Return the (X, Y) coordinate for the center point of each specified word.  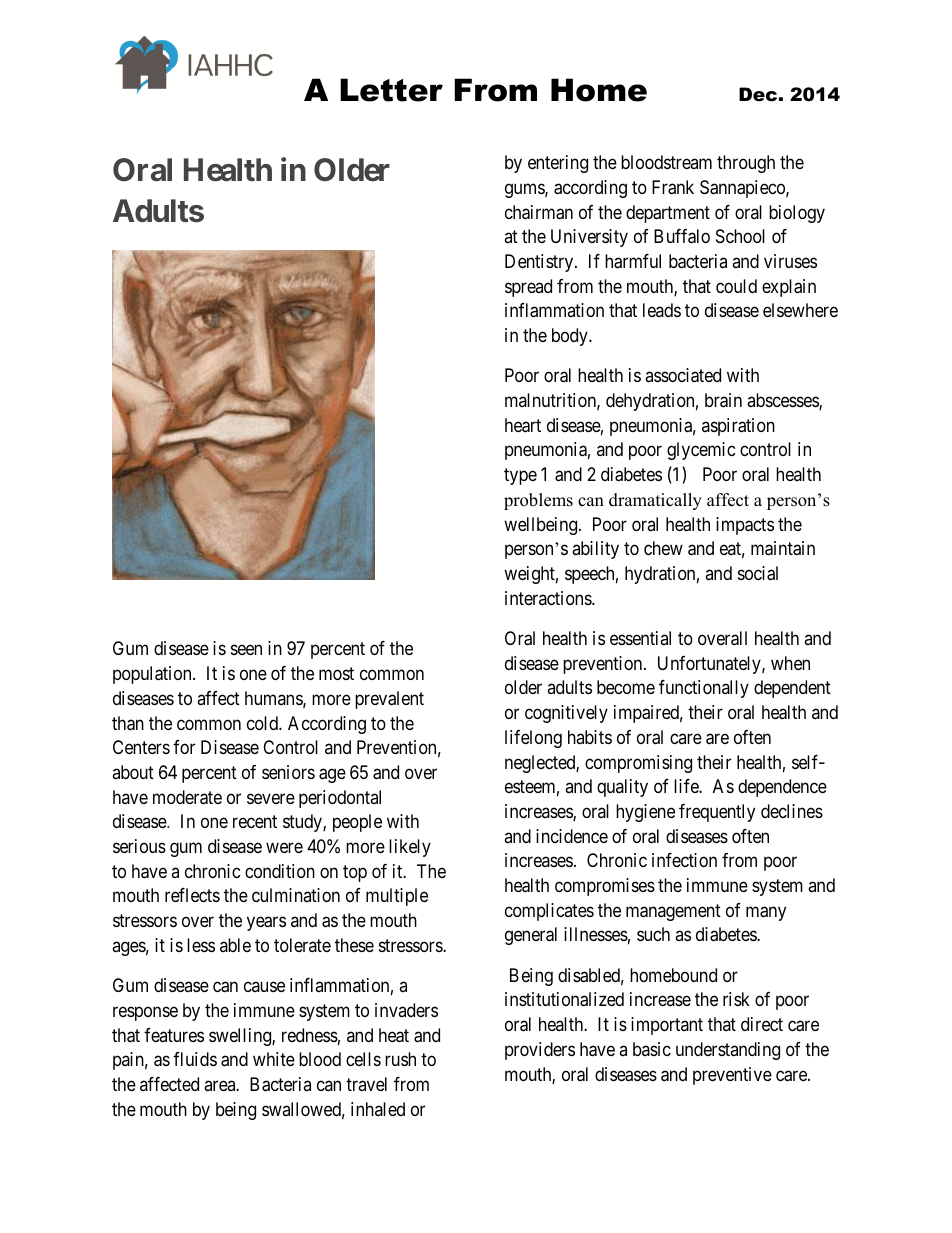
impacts (745, 526)
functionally (704, 689)
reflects (192, 895)
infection (684, 860)
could (736, 286)
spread (528, 288)
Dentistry (540, 263)
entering (558, 164)
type (520, 476)
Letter (391, 90)
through (746, 164)
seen (246, 650)
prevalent (389, 700)
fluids (195, 1059)
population (153, 675)
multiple (397, 897)
